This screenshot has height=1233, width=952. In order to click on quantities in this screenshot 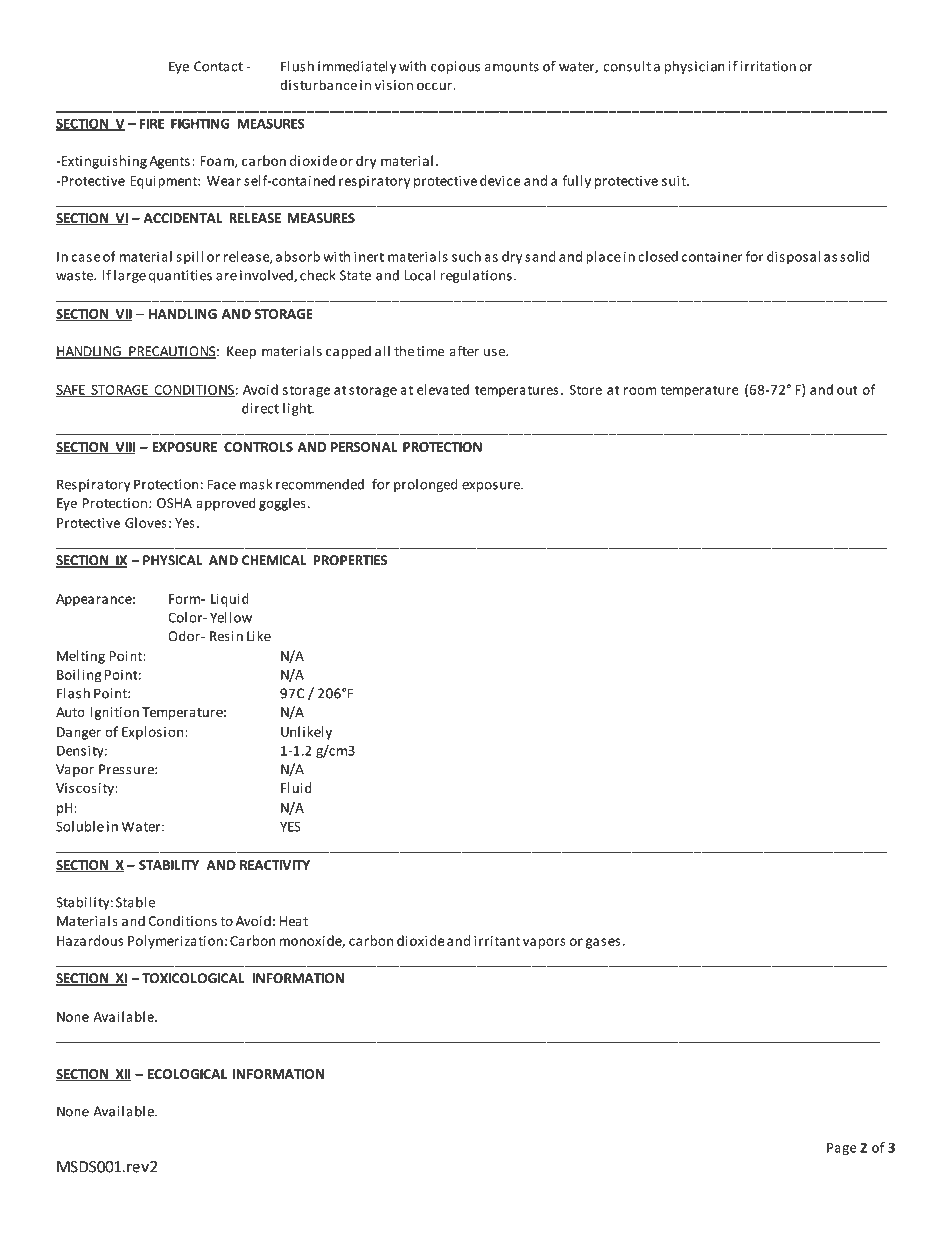, I will do `click(180, 276)`.
